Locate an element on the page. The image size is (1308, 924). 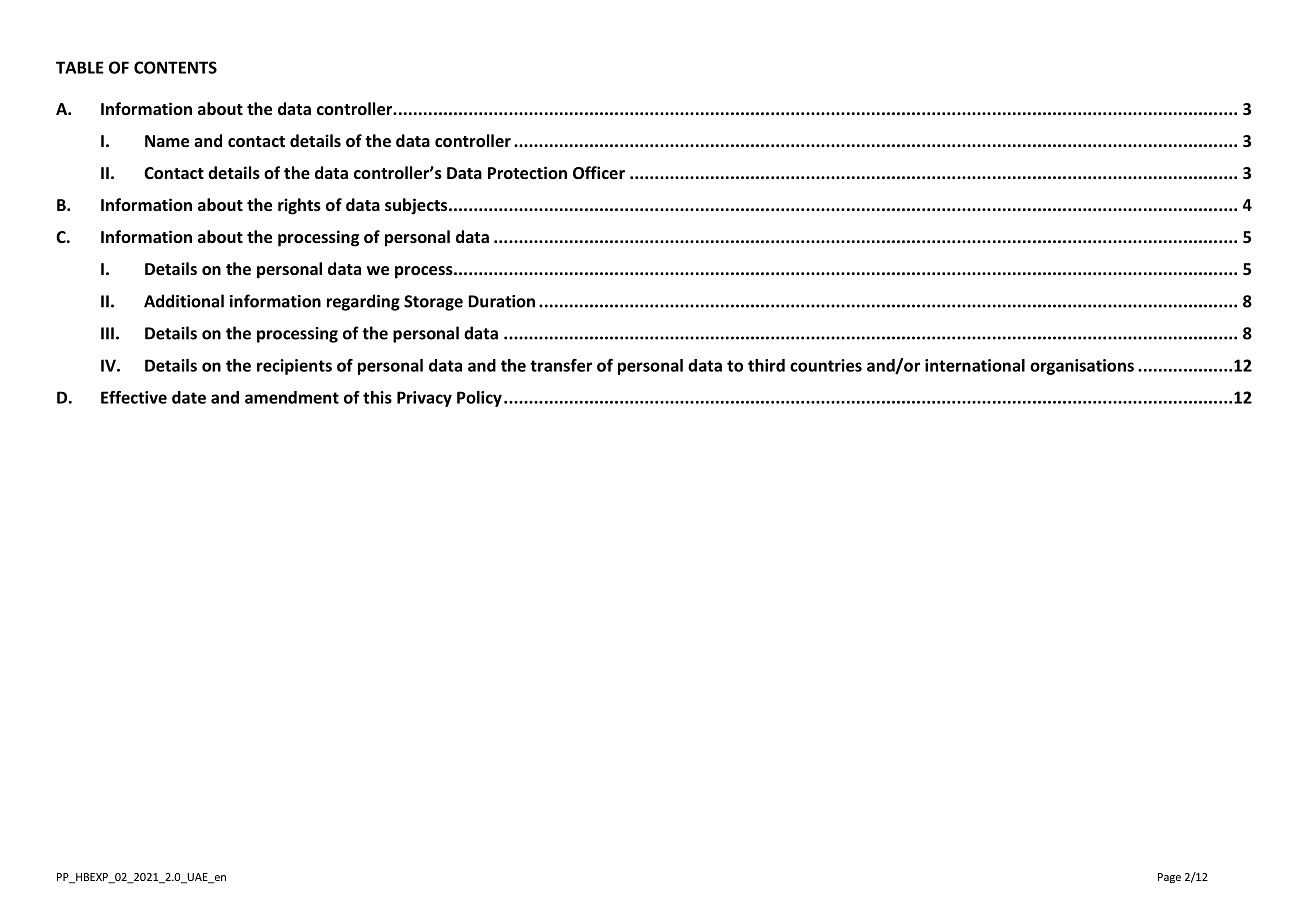
date is located at coordinates (189, 397).
